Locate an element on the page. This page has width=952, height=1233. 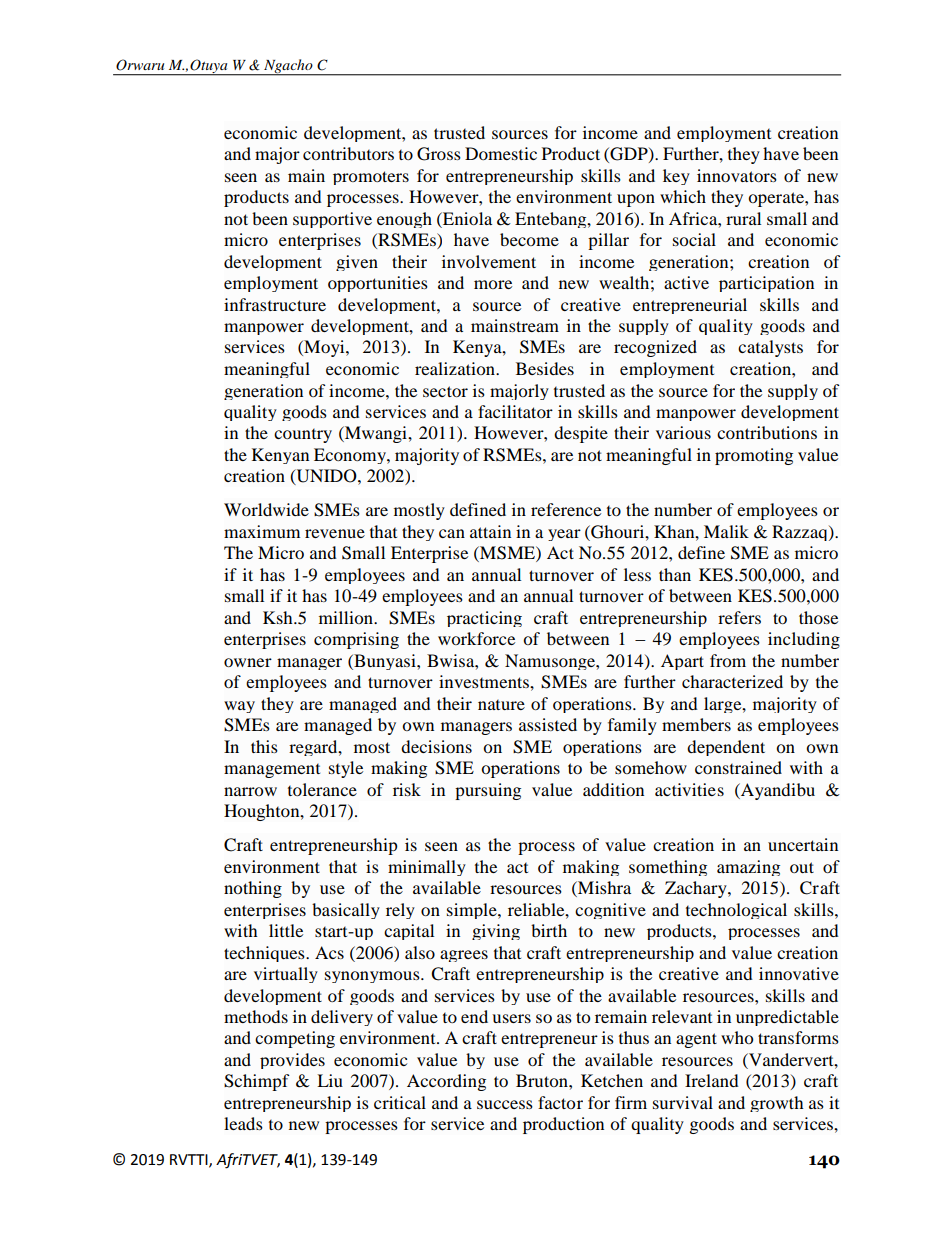
supportive is located at coordinates (332, 220).
